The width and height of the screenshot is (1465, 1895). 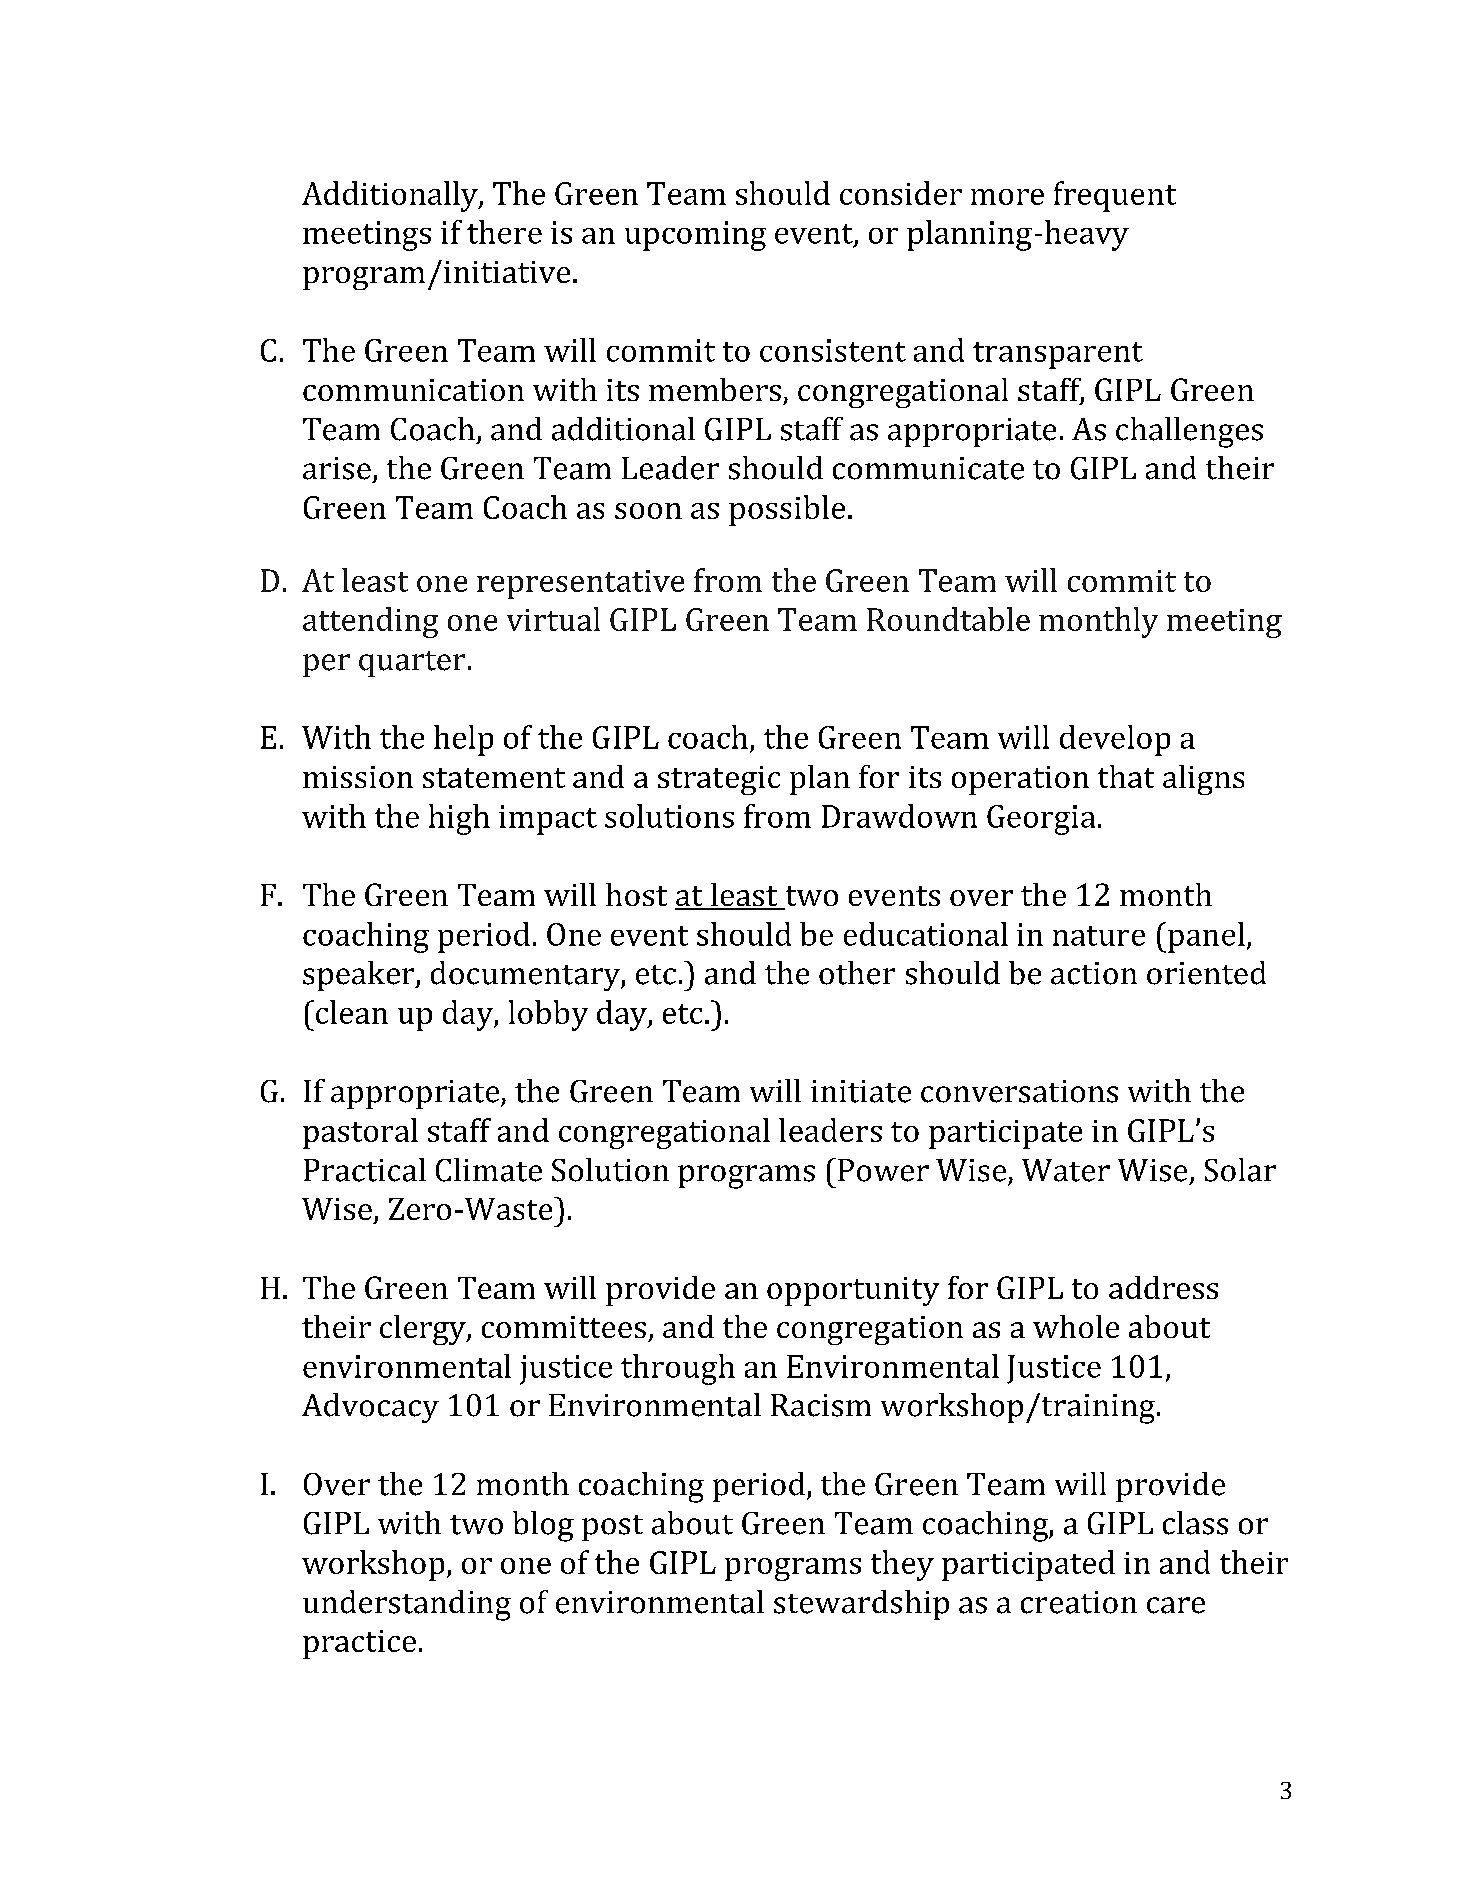 What do you see at coordinates (1115, 196) in the screenshot?
I see `frequent` at bounding box center [1115, 196].
